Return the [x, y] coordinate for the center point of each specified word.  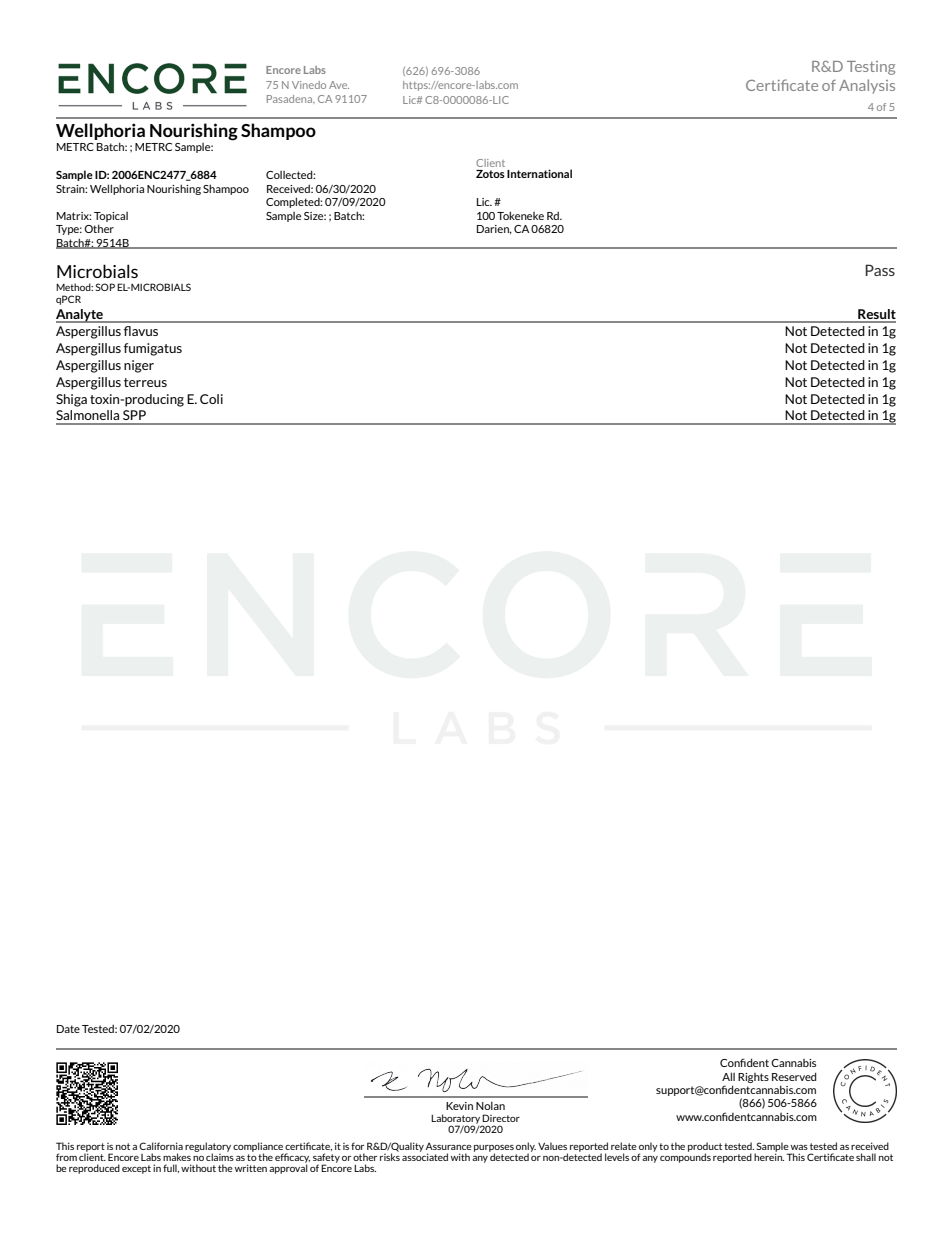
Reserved [794, 1076]
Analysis [867, 86]
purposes [494, 1149]
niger [139, 366]
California [161, 1146]
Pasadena [291, 99]
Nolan [490, 1105]
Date [68, 1029]
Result [876, 315]
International [539, 173]
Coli [211, 399]
